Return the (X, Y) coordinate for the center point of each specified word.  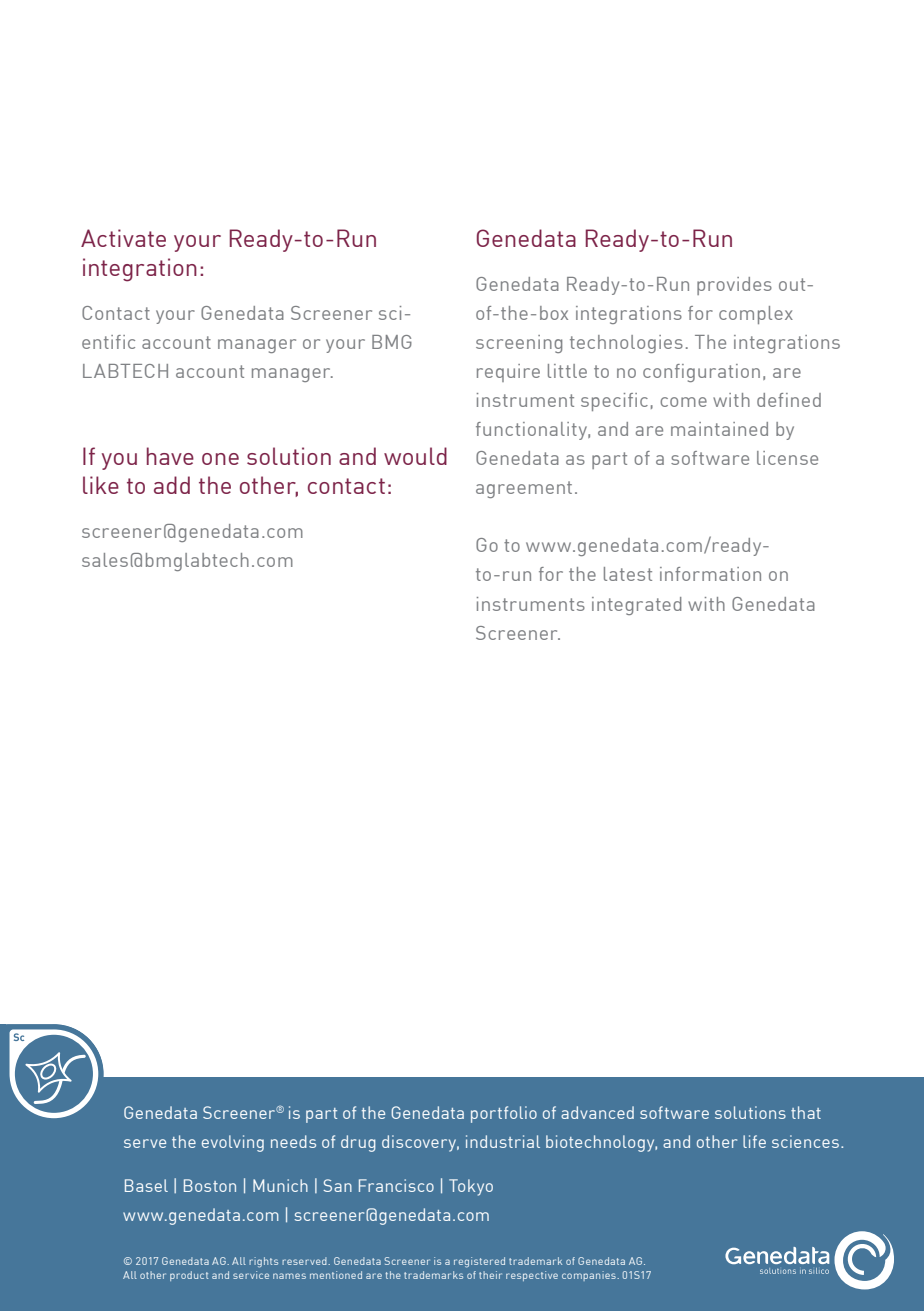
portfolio (504, 1114)
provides (734, 286)
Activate (123, 238)
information (710, 574)
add (172, 485)
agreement (524, 489)
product (189, 1276)
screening (519, 344)
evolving (233, 1143)
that (806, 1112)
